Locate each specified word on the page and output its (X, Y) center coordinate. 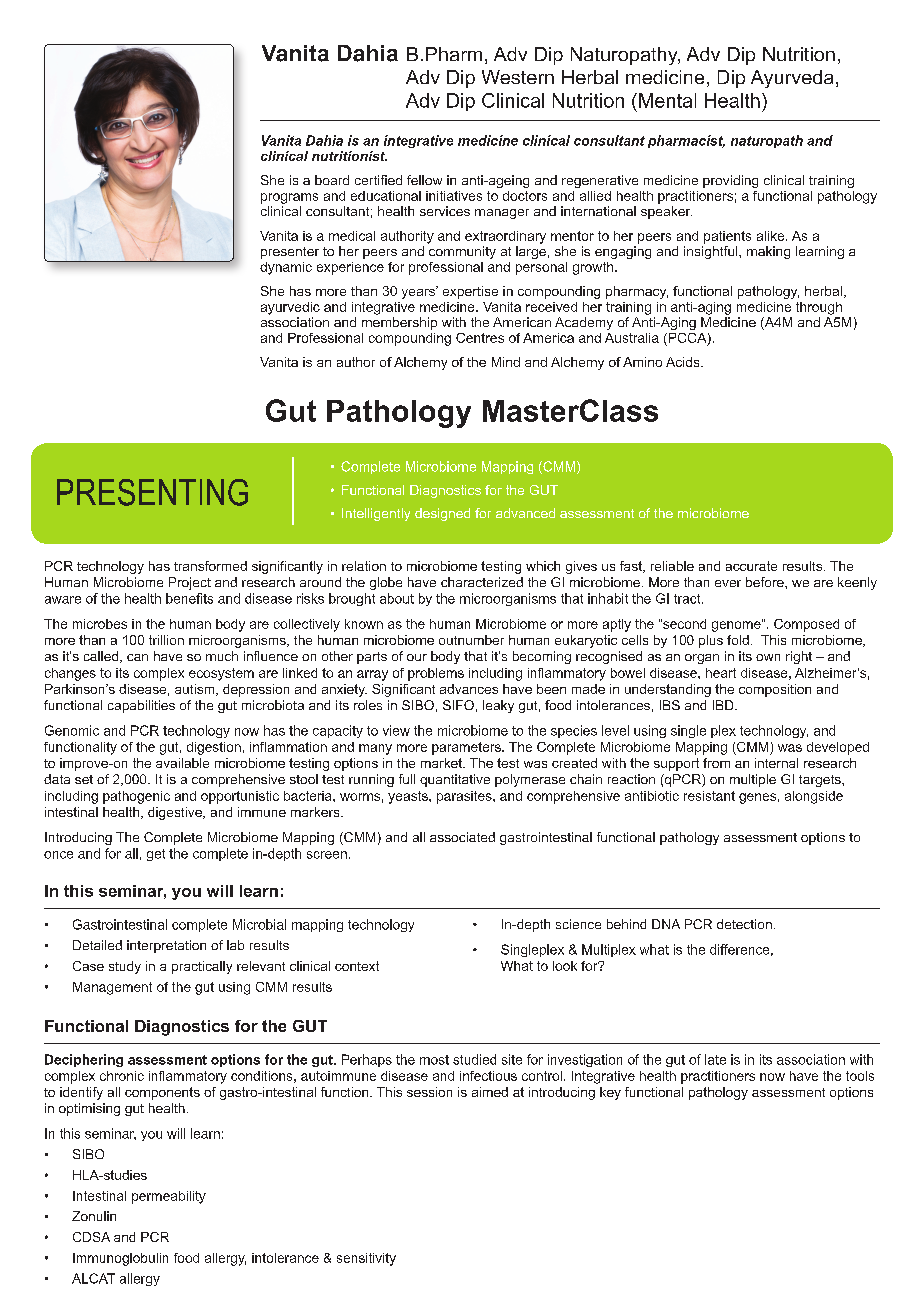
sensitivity (366, 1259)
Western (518, 77)
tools (860, 1076)
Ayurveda (792, 79)
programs (289, 198)
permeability (169, 1197)
